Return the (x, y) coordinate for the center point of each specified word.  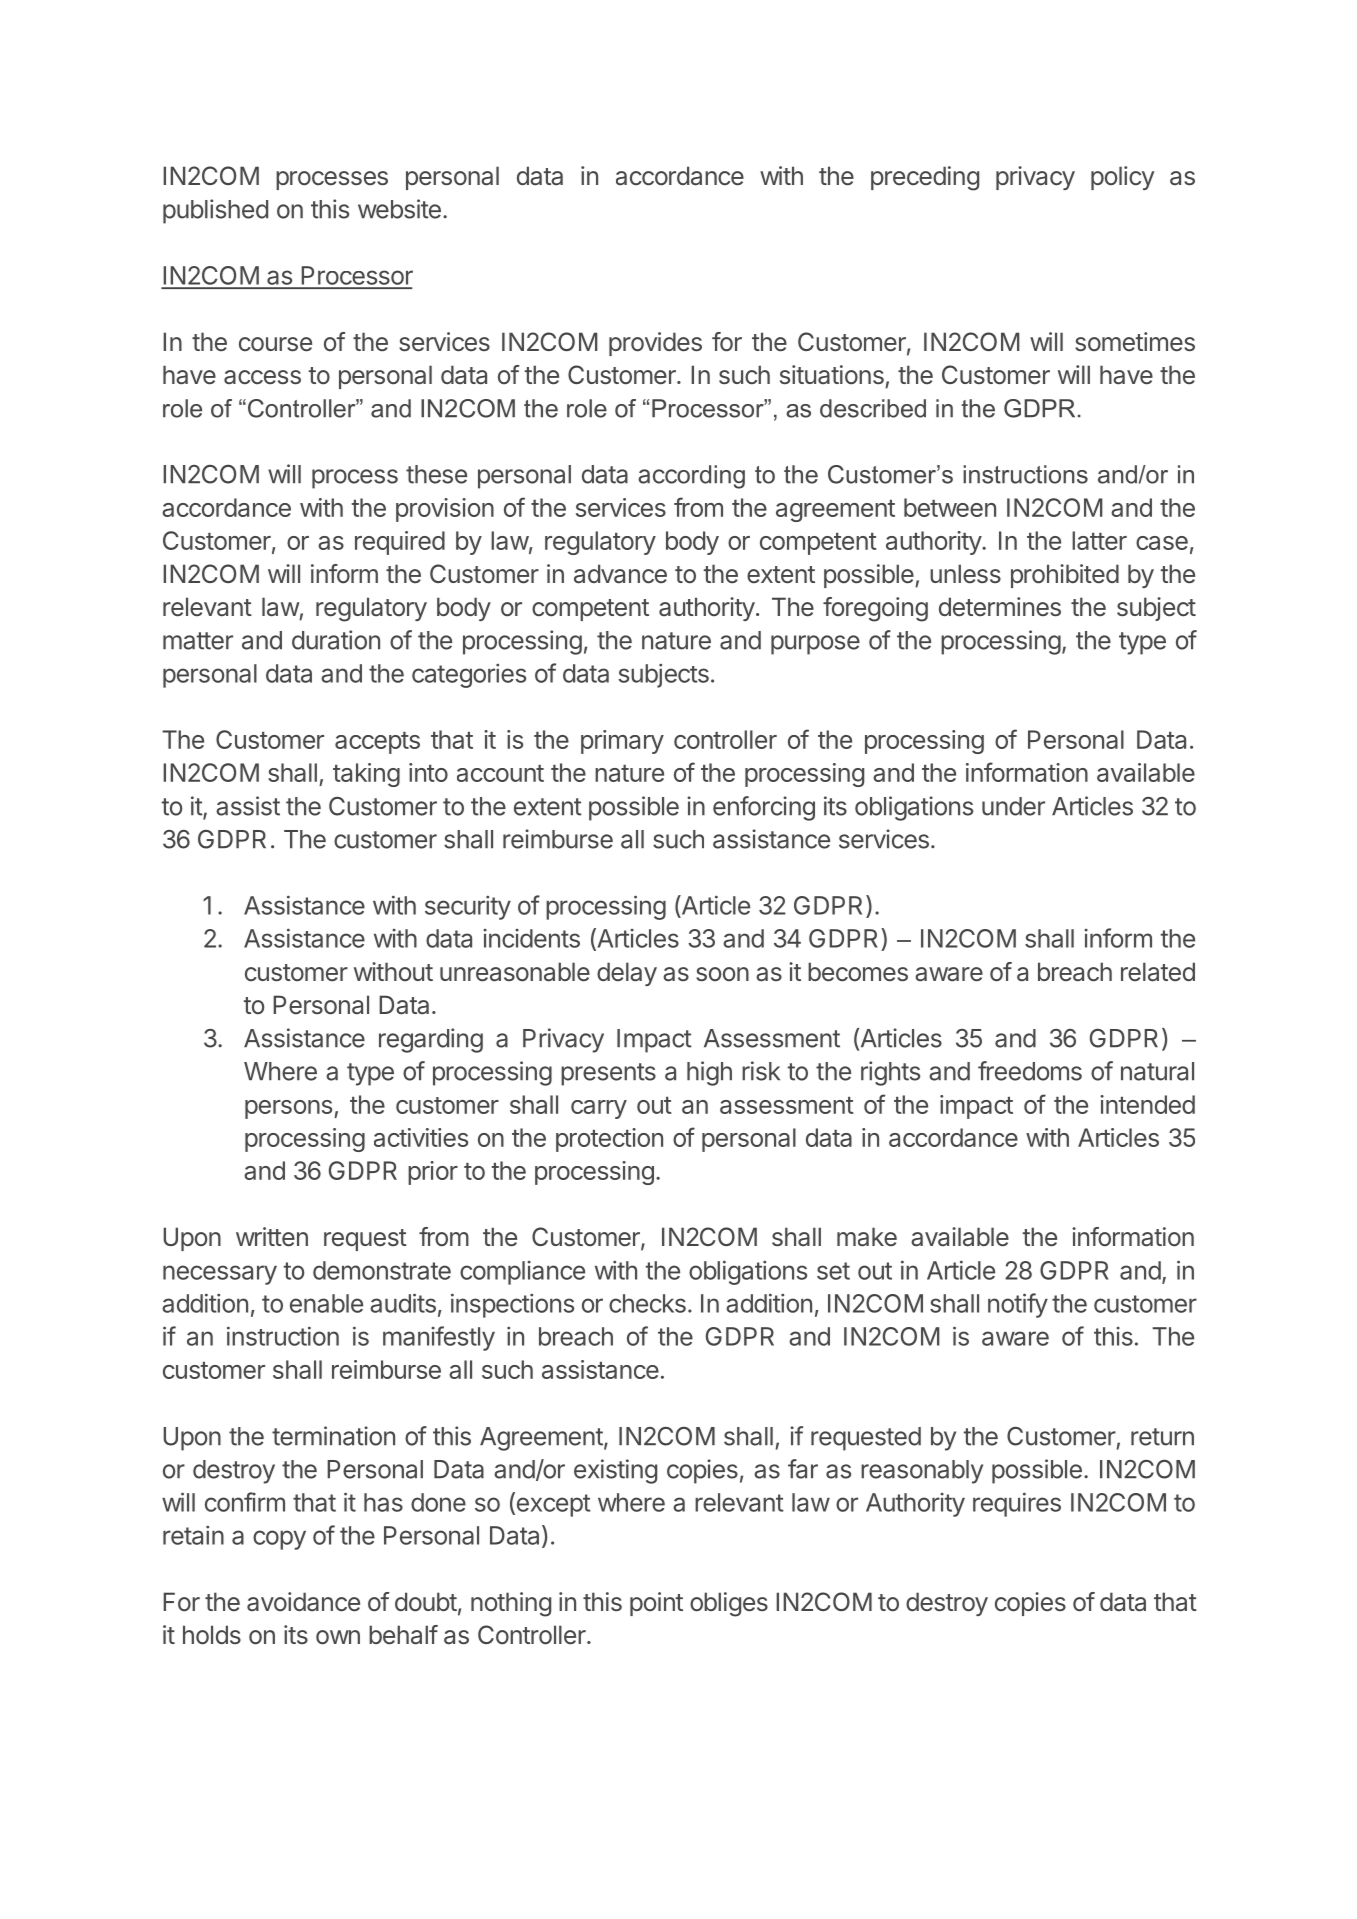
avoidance (303, 1602)
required (400, 543)
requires (1017, 1504)
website (399, 209)
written (272, 1237)
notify (1018, 1305)
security (468, 907)
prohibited (1065, 576)
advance (620, 574)
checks (647, 1303)
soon (722, 974)
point (656, 1604)
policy (1122, 178)
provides (655, 344)
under (1013, 806)
